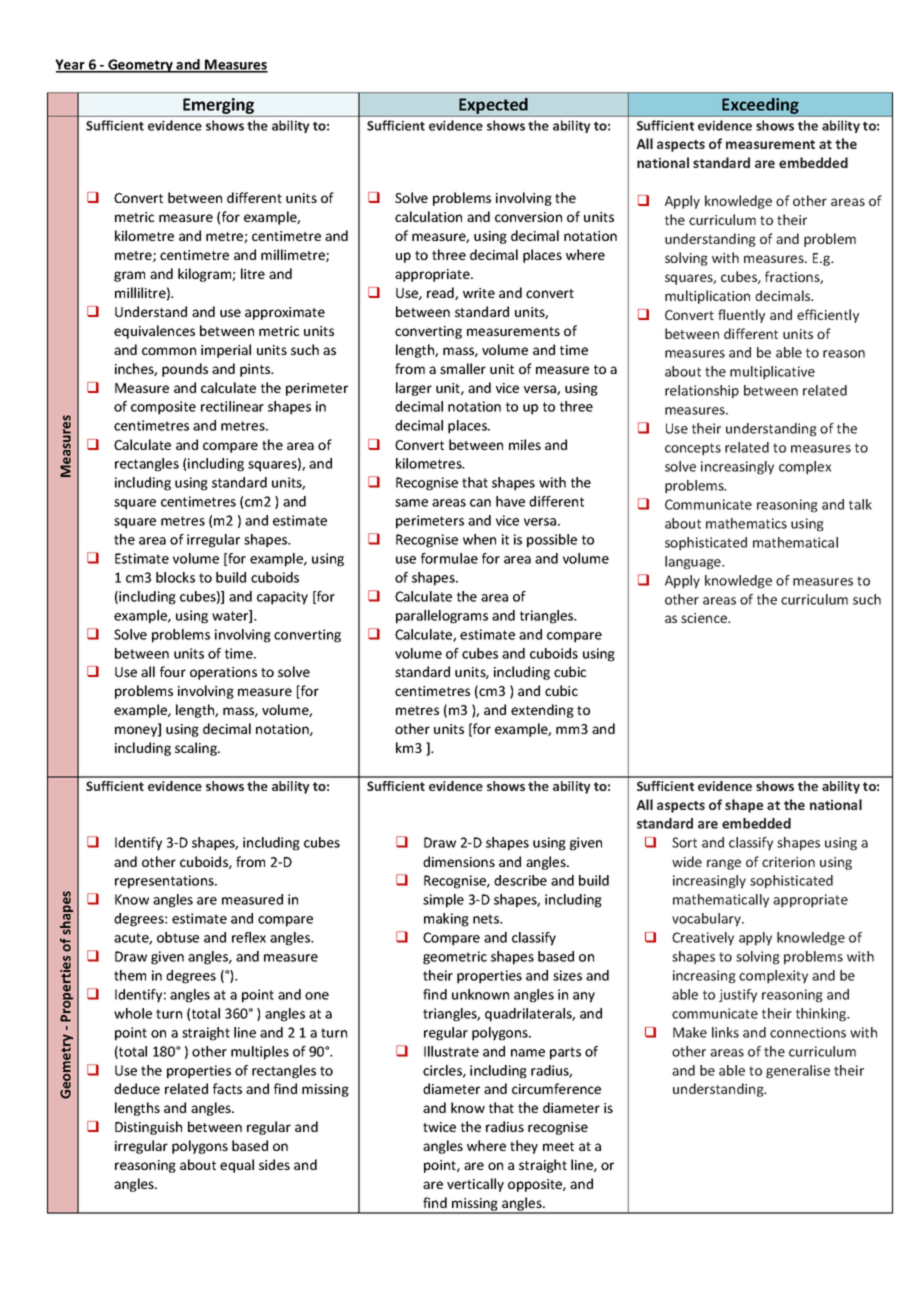  I want to click on Expected, so click(493, 106).
